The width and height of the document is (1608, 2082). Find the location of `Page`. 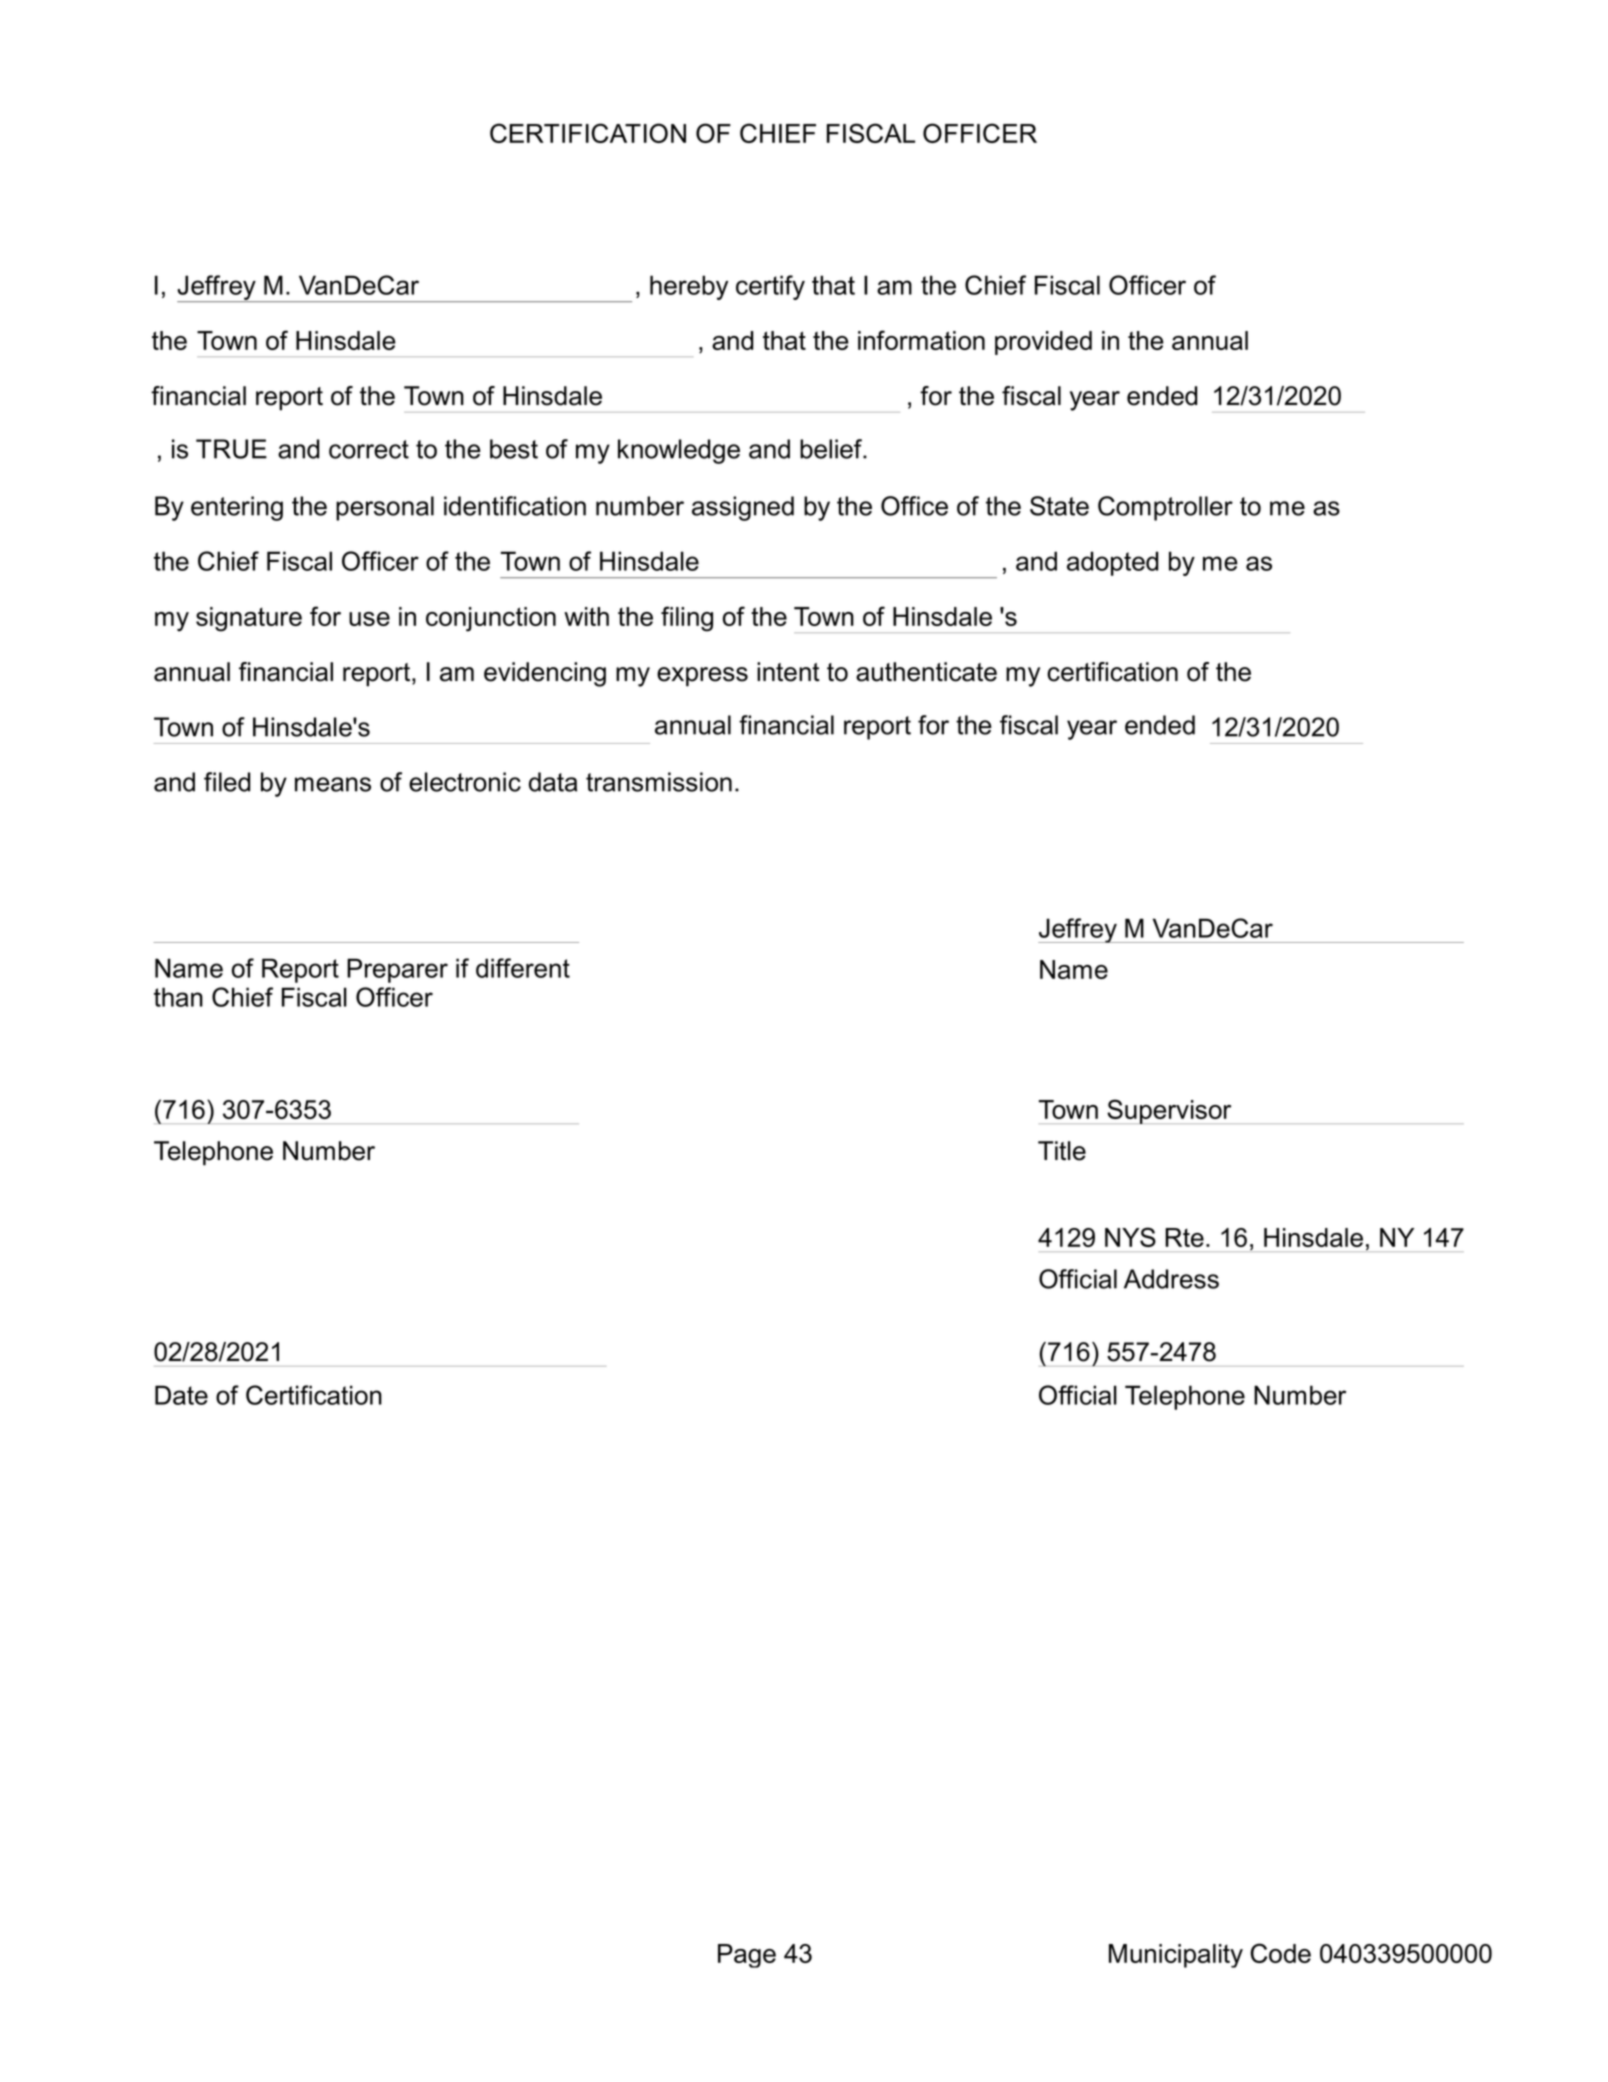

Page is located at coordinates (747, 1956).
